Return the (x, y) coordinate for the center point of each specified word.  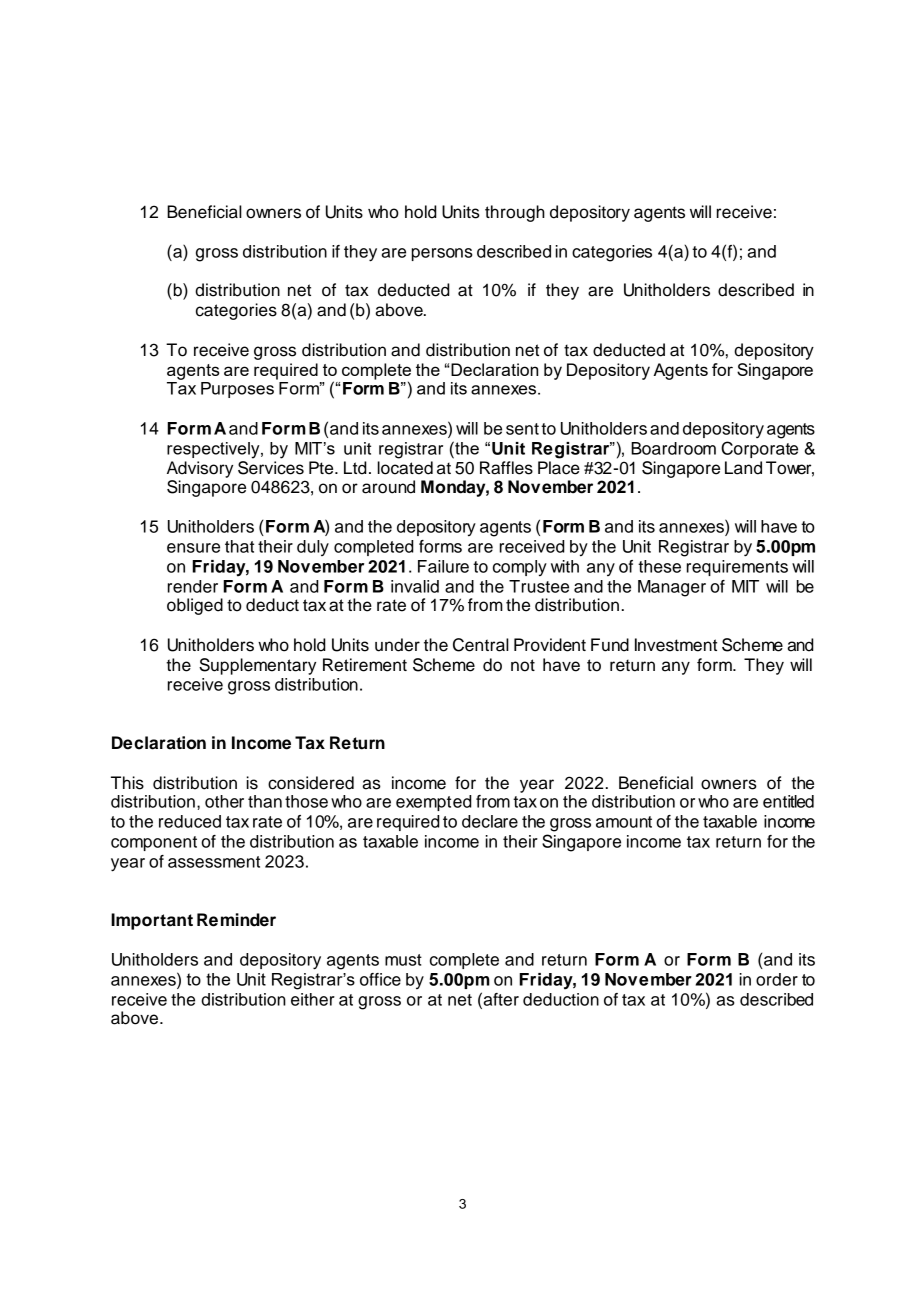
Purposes (237, 390)
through (515, 213)
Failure (443, 566)
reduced (190, 821)
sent (522, 429)
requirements (737, 568)
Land (743, 468)
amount (624, 822)
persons (442, 254)
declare (490, 821)
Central (481, 645)
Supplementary (257, 666)
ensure (193, 548)
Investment (676, 645)
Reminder (236, 920)
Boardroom (673, 448)
